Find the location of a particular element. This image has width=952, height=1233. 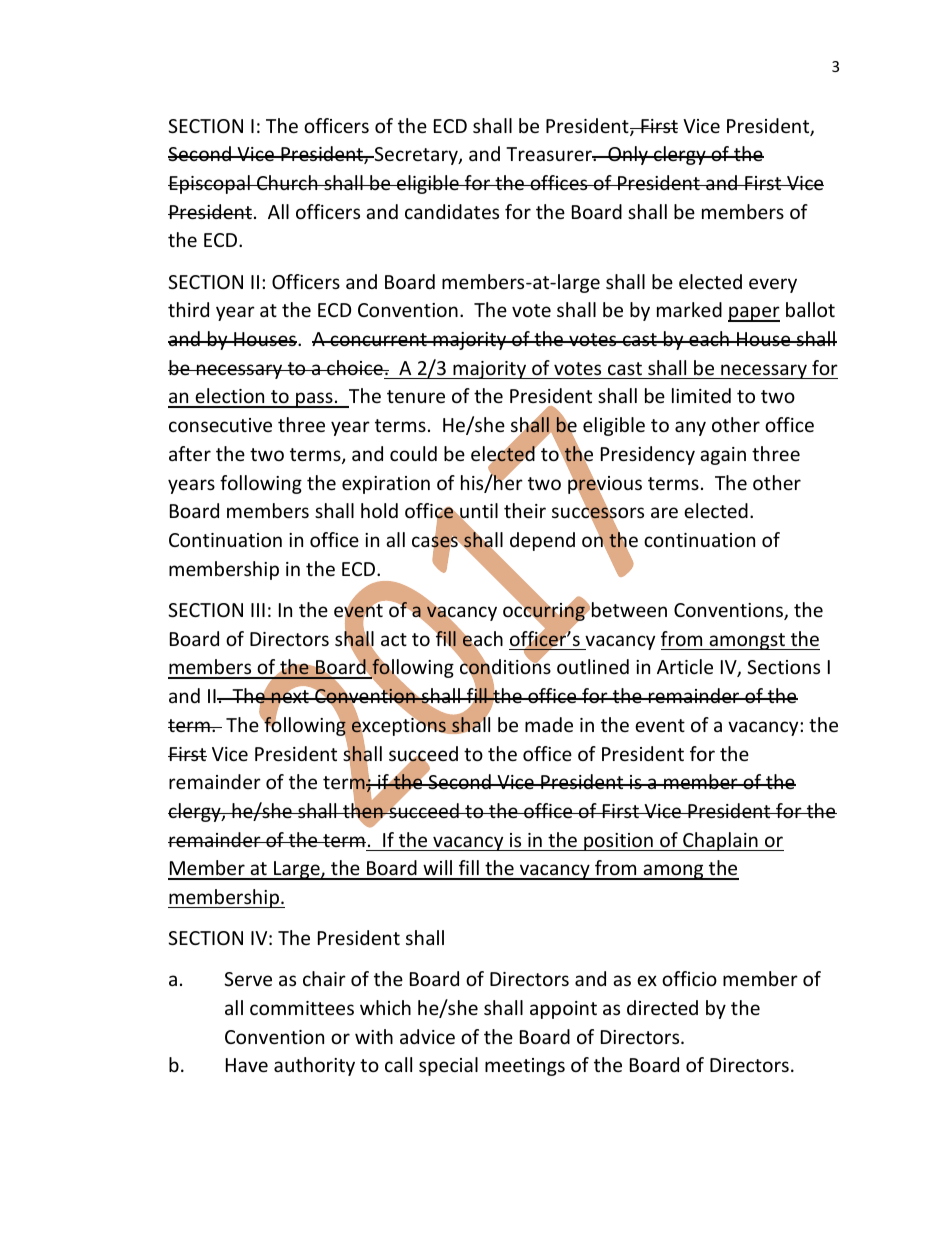

tenure is located at coordinates (416, 396).
